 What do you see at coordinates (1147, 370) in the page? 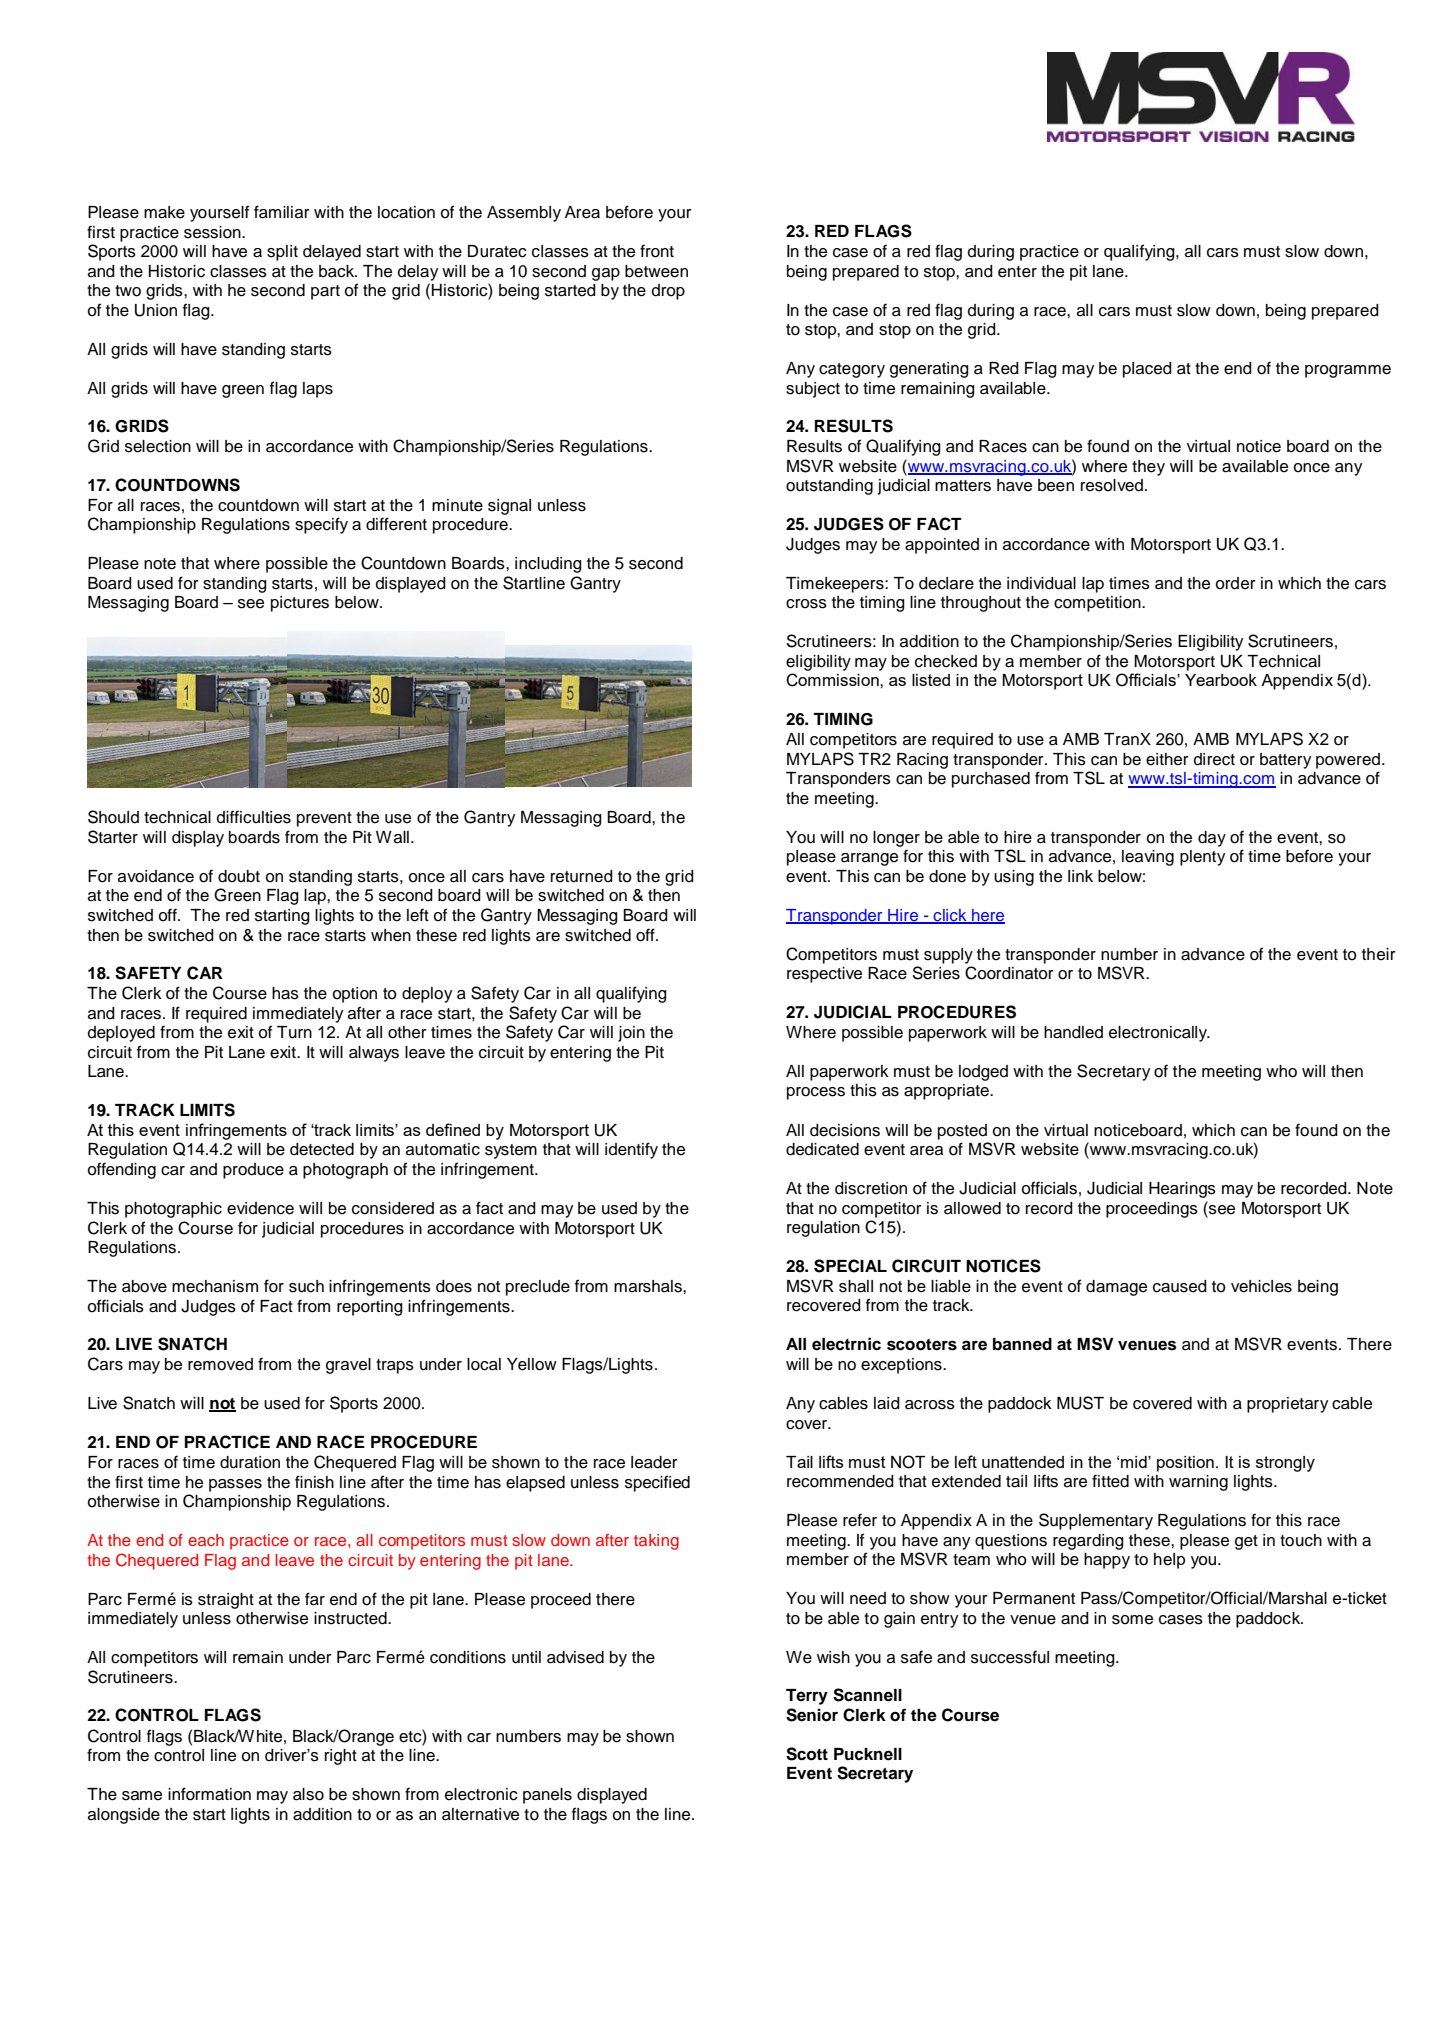
I see `placed` at bounding box center [1147, 370].
